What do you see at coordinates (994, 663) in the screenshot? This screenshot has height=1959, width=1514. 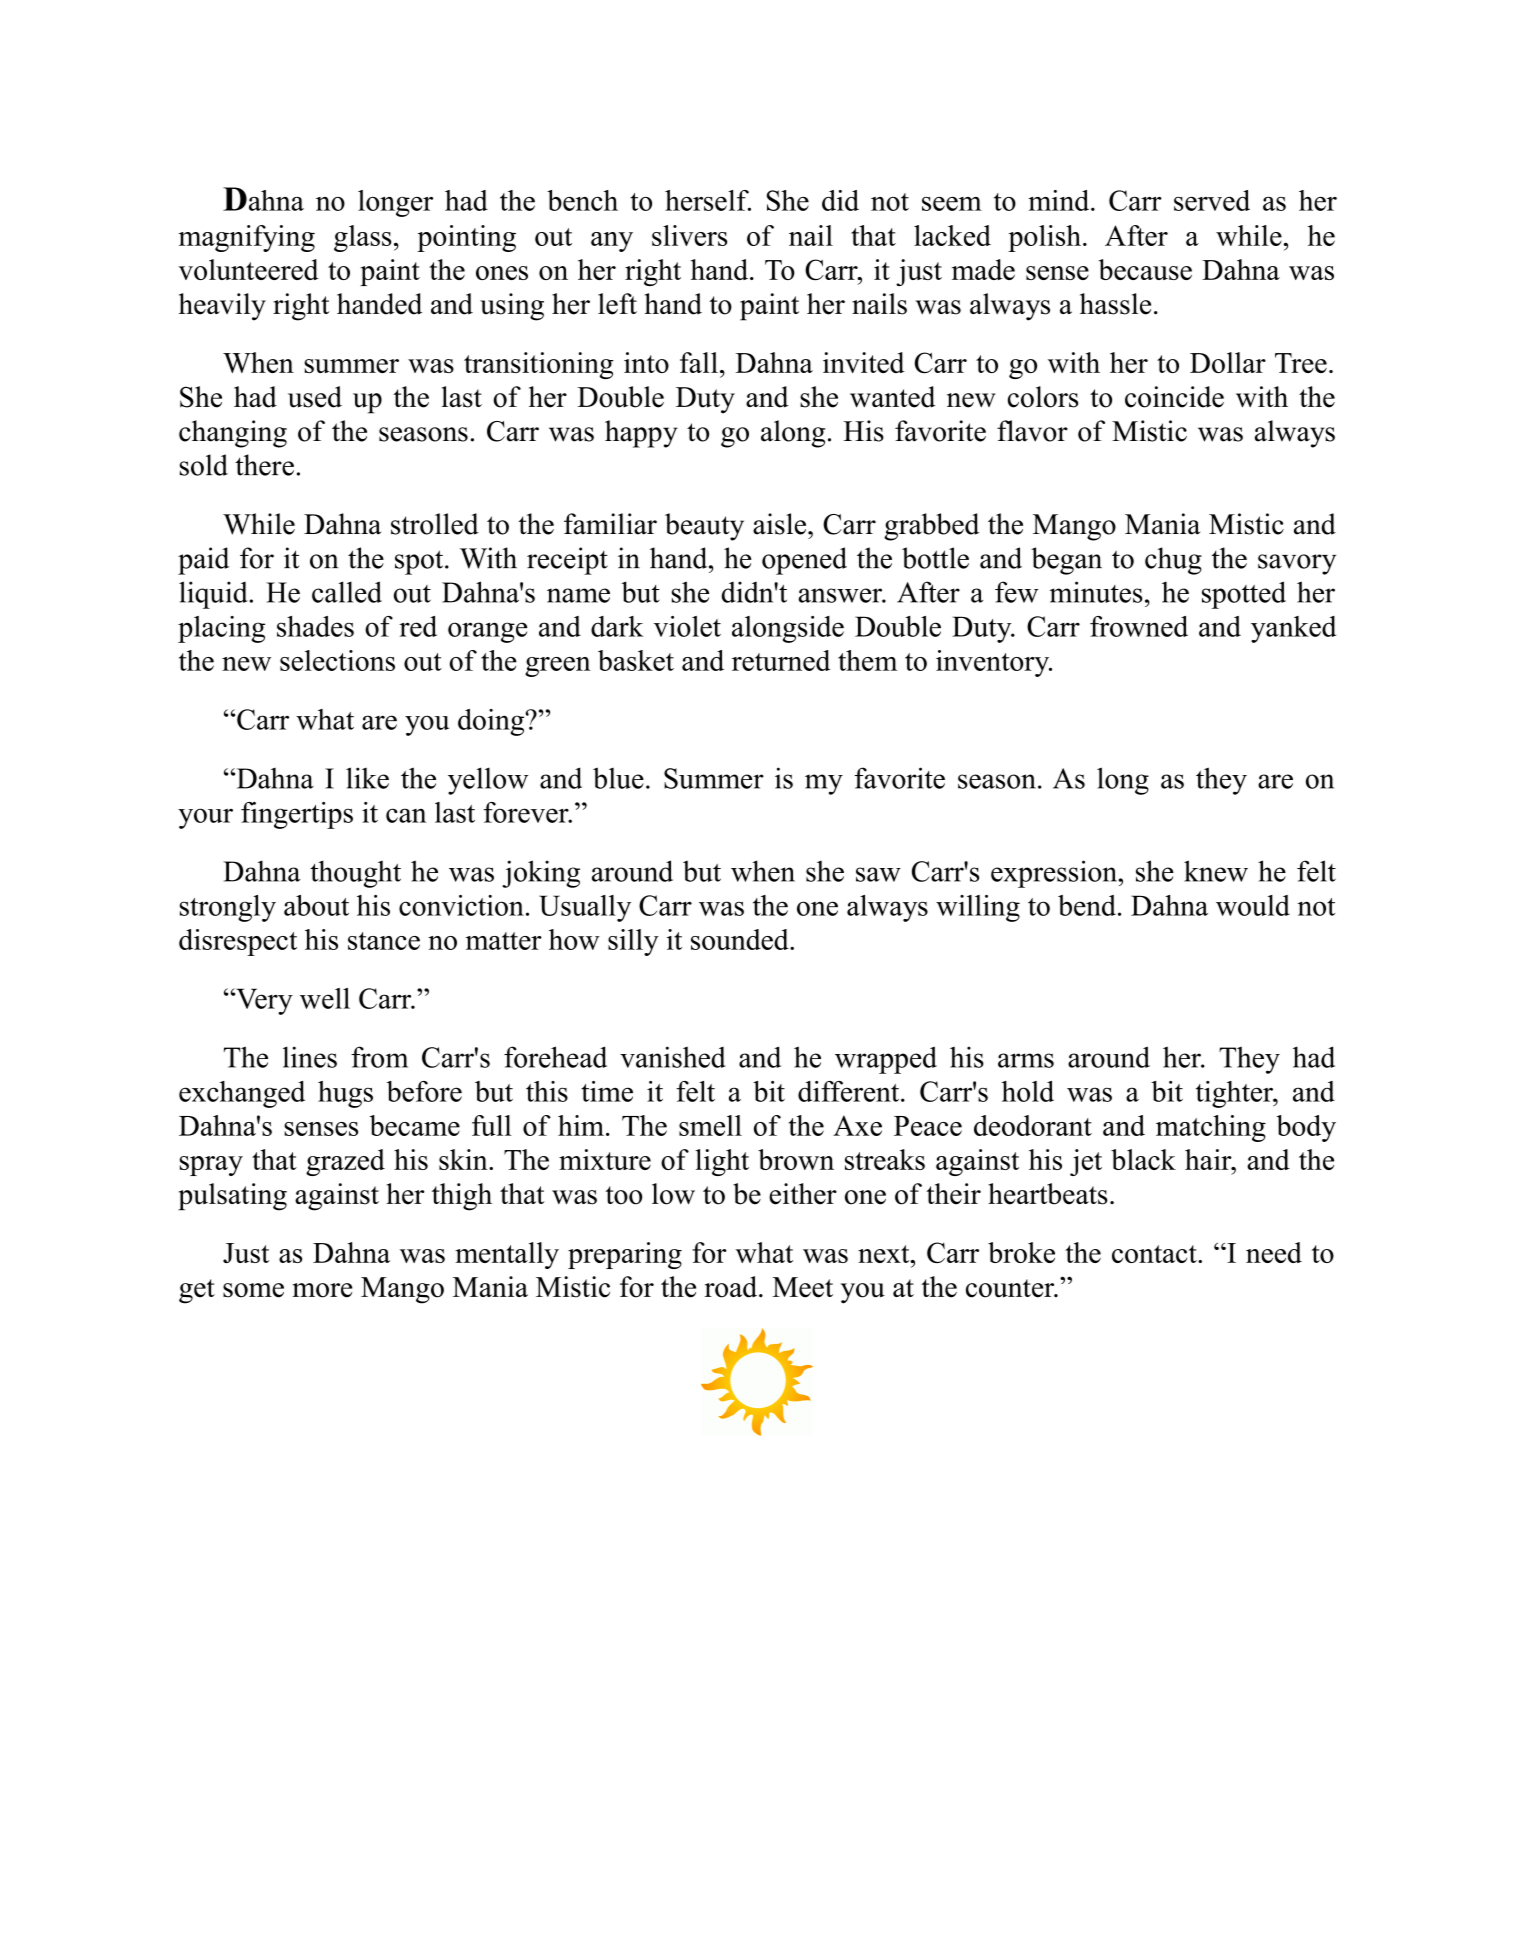 I see `inventory` at bounding box center [994, 663].
